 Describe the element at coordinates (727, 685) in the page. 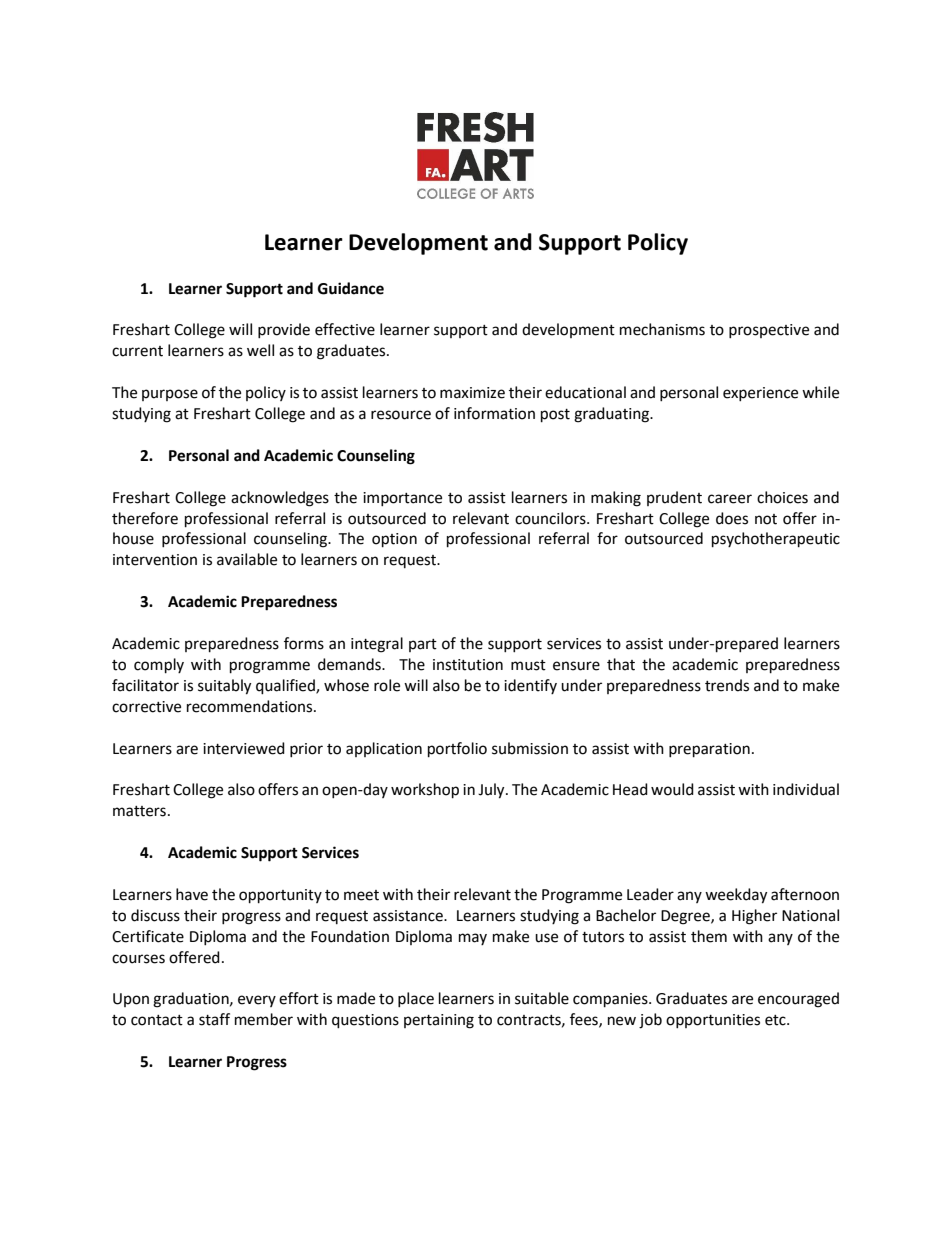

I see `trends` at that location.
